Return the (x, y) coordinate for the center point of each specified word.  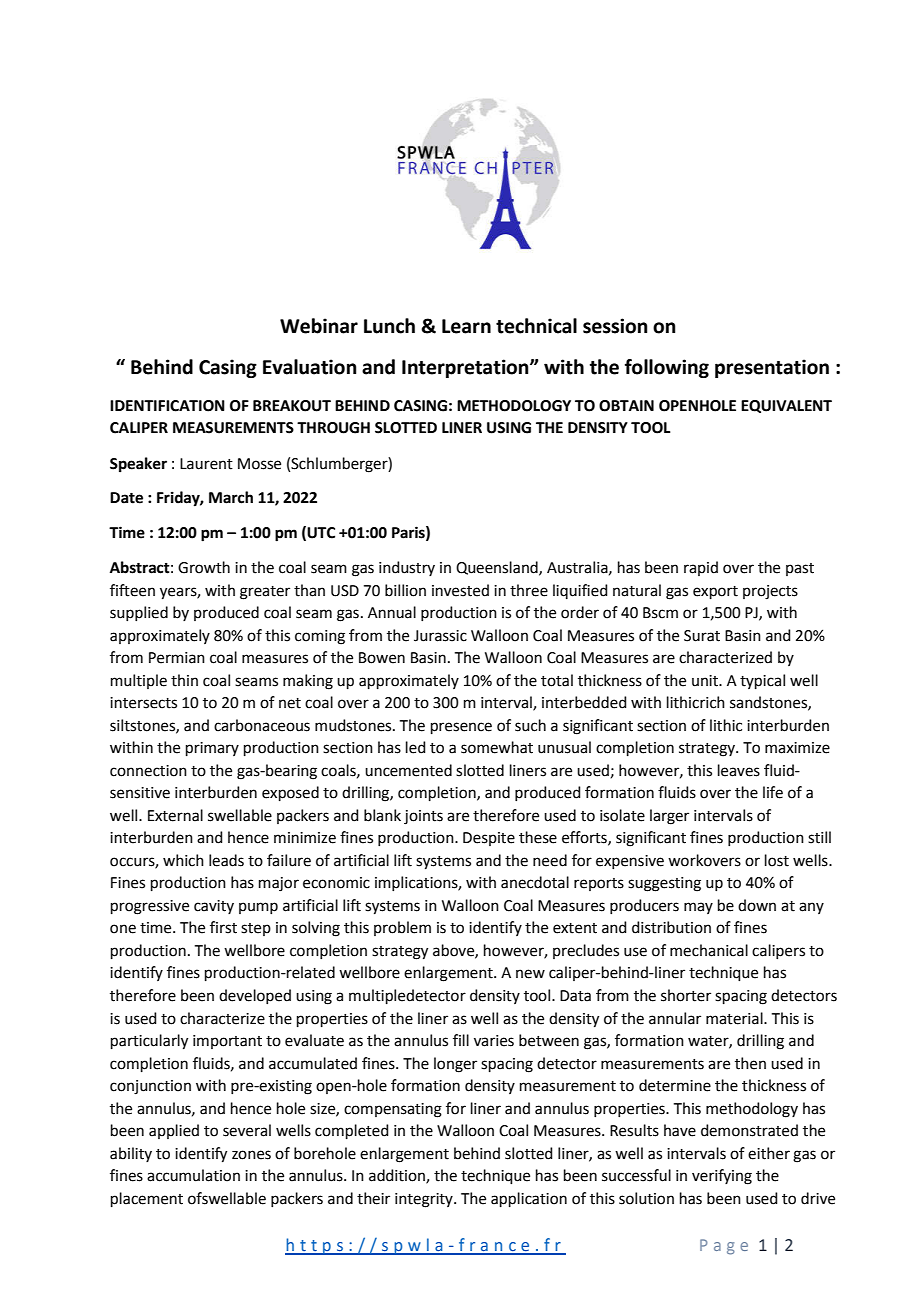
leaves (739, 770)
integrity (425, 1200)
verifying (722, 1177)
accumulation (193, 1175)
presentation (772, 368)
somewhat (497, 747)
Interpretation (466, 368)
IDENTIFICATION (167, 406)
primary (212, 749)
